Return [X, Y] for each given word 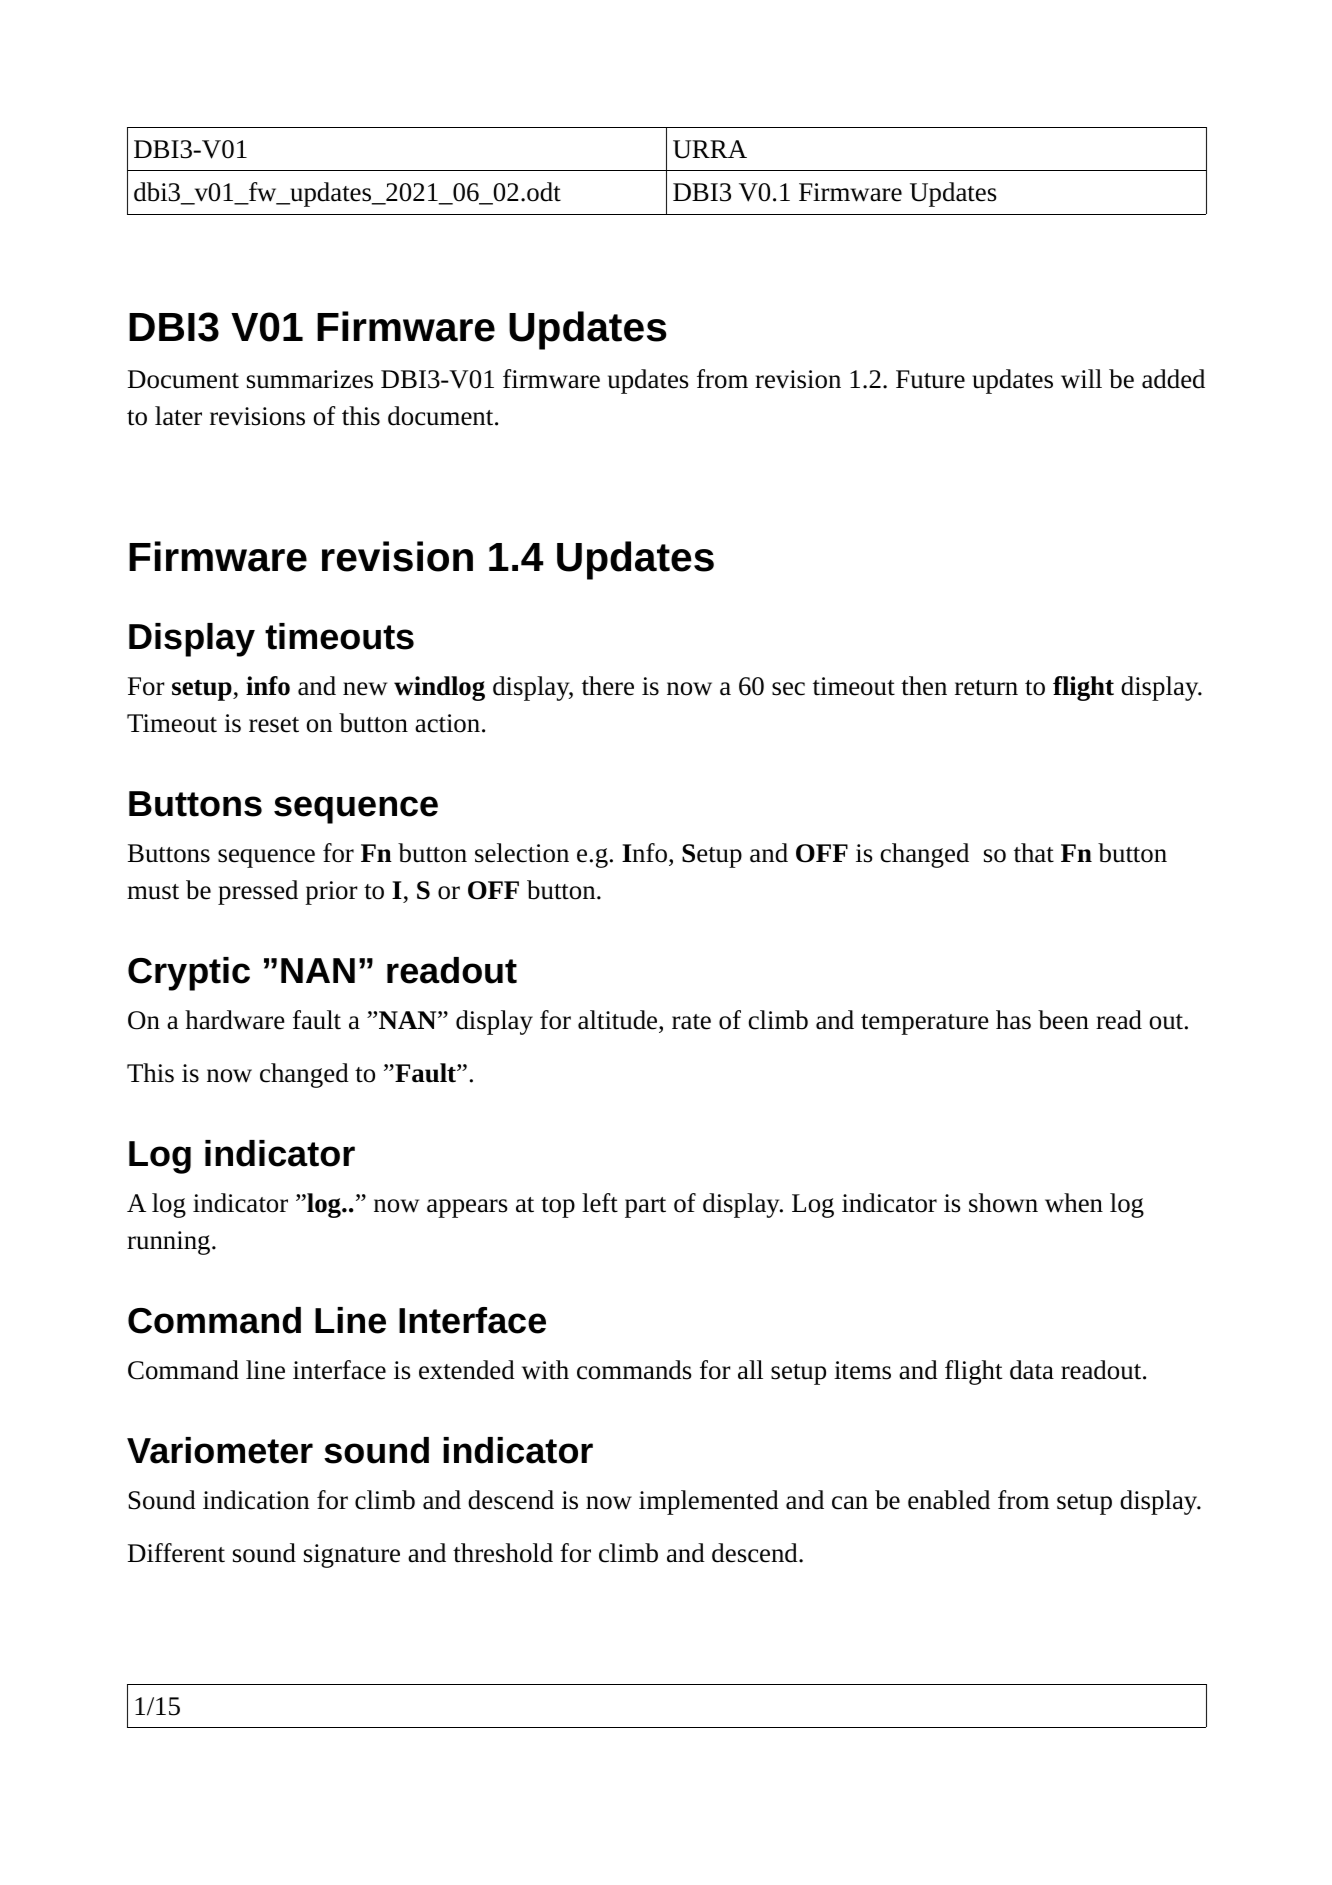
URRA [710, 149]
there [608, 686]
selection [522, 853]
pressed [258, 892]
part [645, 1207]
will [1081, 378]
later [178, 416]
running [170, 1243]
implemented [709, 1502]
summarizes [310, 379]
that [1034, 853]
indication [256, 1500]
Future [930, 379]
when [1074, 1203]
